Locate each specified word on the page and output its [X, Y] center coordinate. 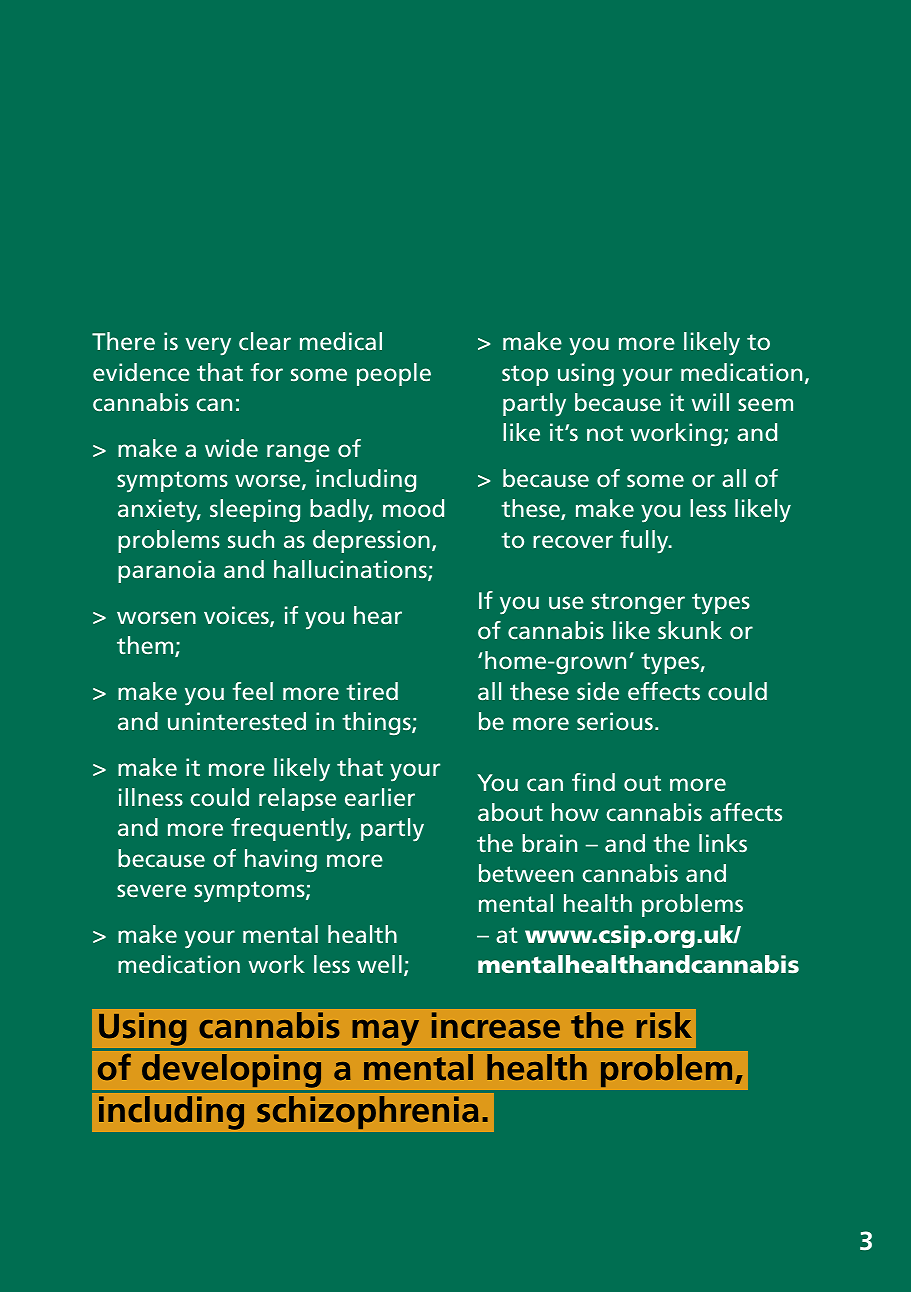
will [710, 402]
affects [746, 812]
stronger [638, 604]
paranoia [166, 571]
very [208, 346]
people [394, 374]
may [386, 1033]
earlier [380, 797]
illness [151, 797]
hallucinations [351, 570]
